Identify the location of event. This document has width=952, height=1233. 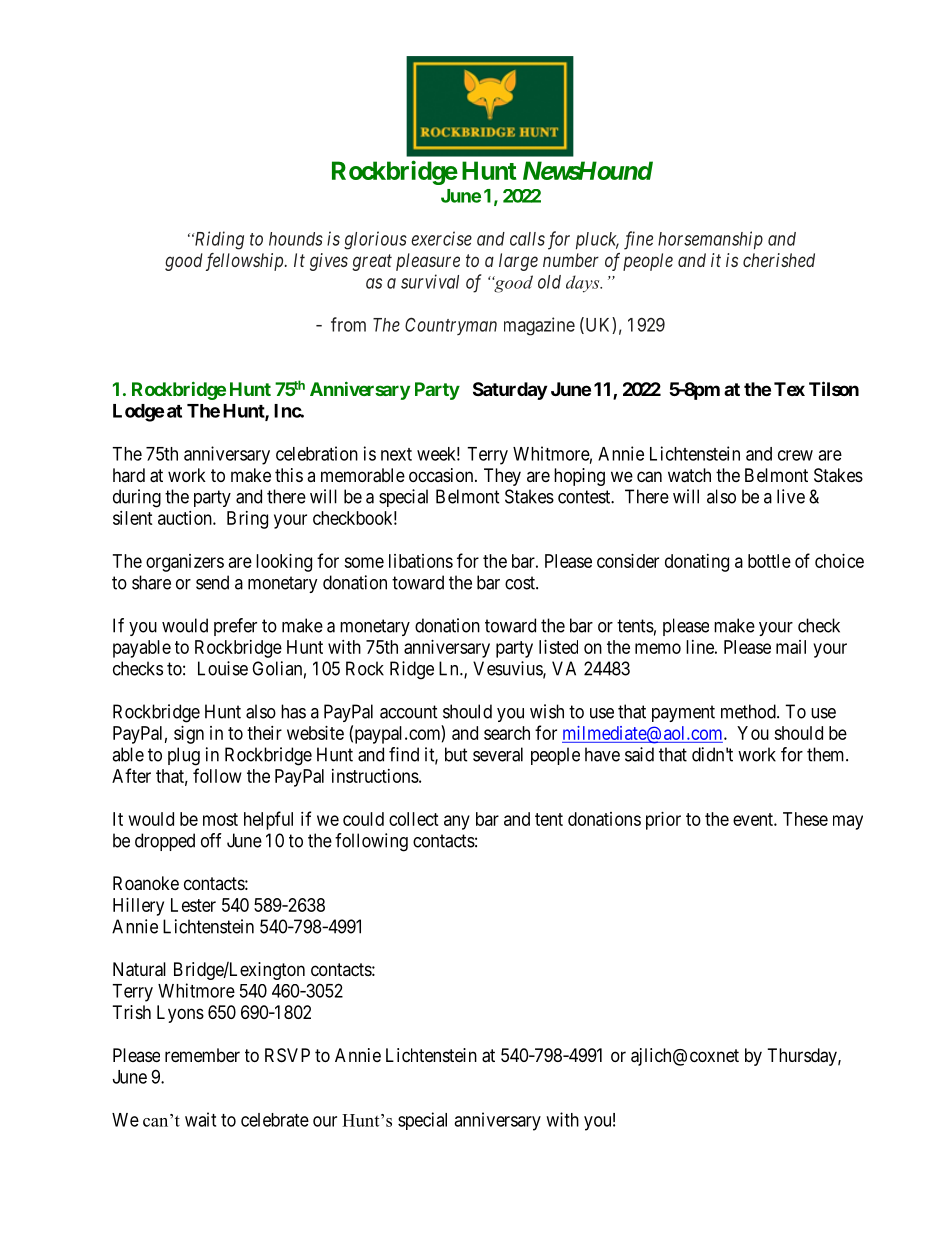
(754, 819).
